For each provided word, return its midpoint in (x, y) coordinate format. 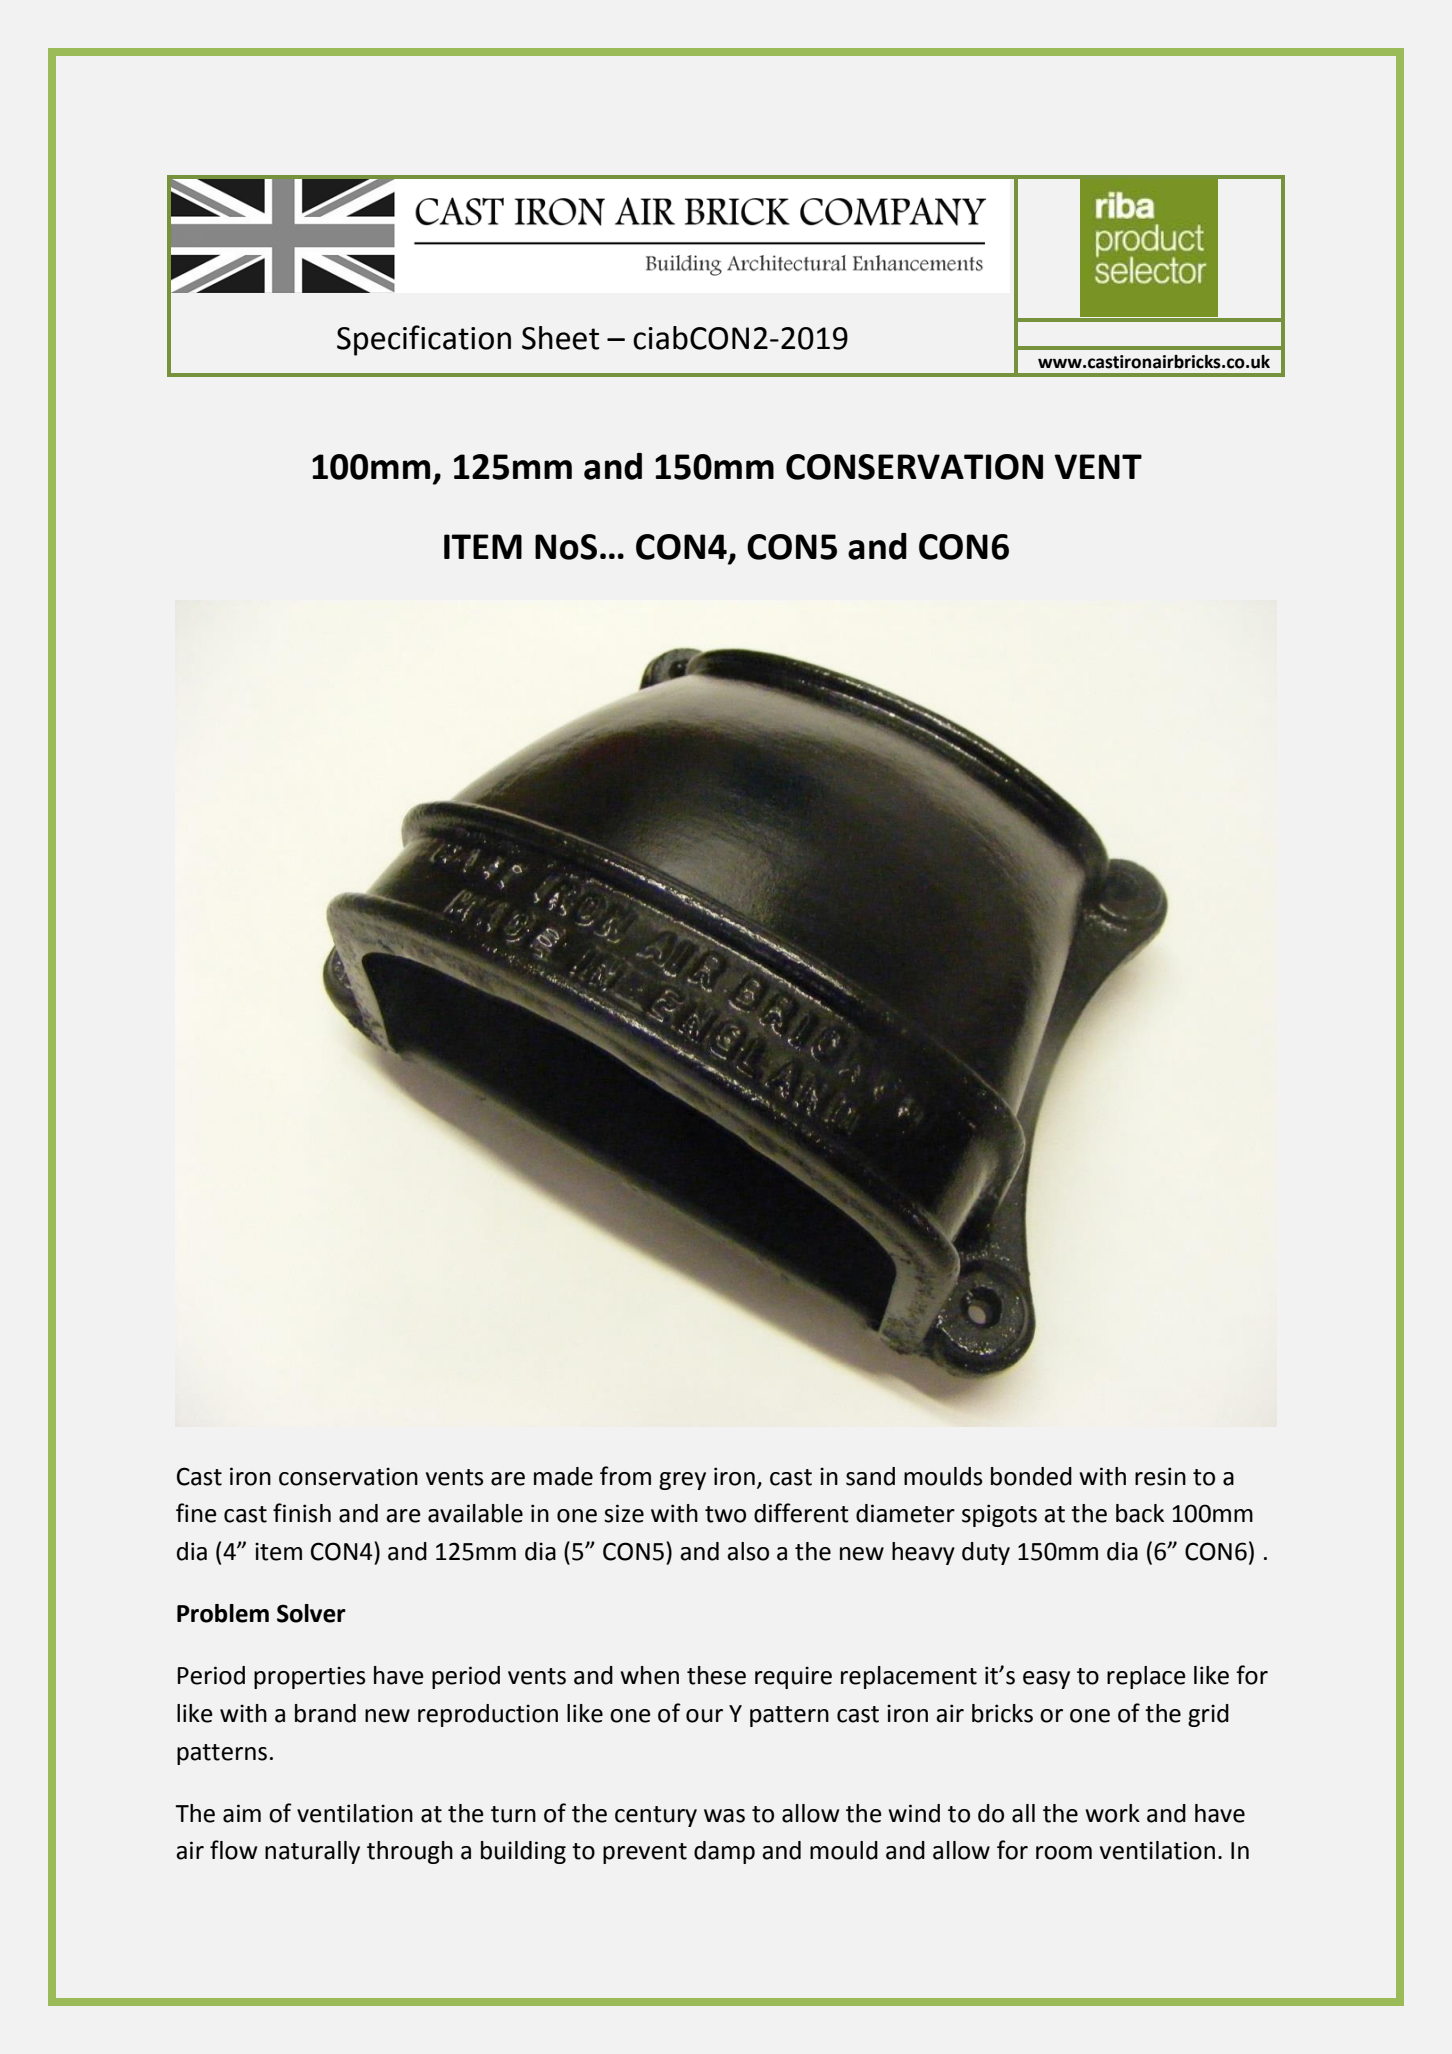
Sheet (560, 338)
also (748, 1551)
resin (1160, 1476)
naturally (312, 1852)
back (1140, 1513)
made (563, 1476)
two (725, 1514)
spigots (999, 1515)
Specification (424, 340)
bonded (1031, 1476)
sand (870, 1476)
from (625, 1476)
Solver (311, 1613)
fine (196, 1513)
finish (302, 1513)
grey (682, 1481)
